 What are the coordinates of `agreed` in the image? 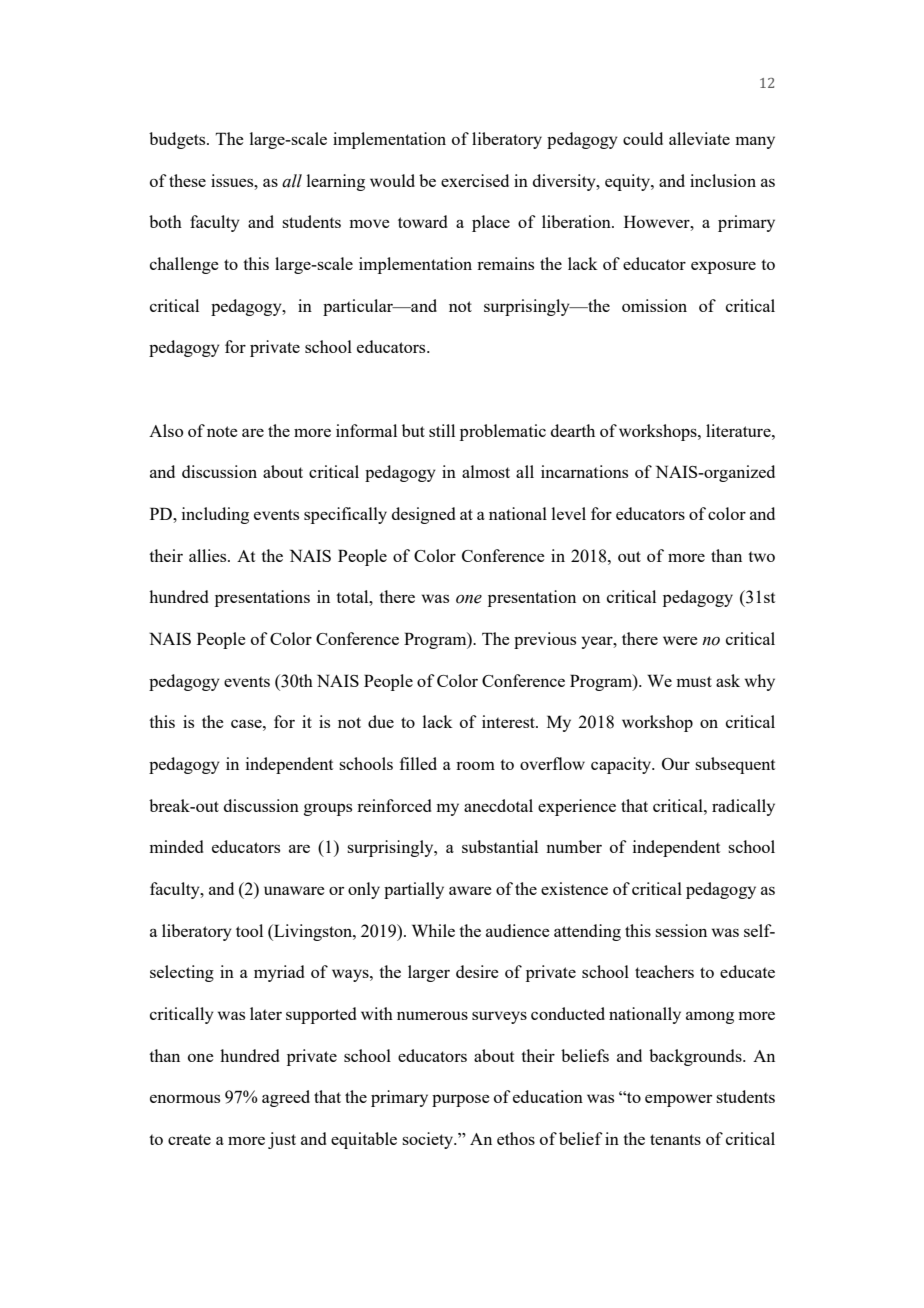 It's located at (286, 1098).
